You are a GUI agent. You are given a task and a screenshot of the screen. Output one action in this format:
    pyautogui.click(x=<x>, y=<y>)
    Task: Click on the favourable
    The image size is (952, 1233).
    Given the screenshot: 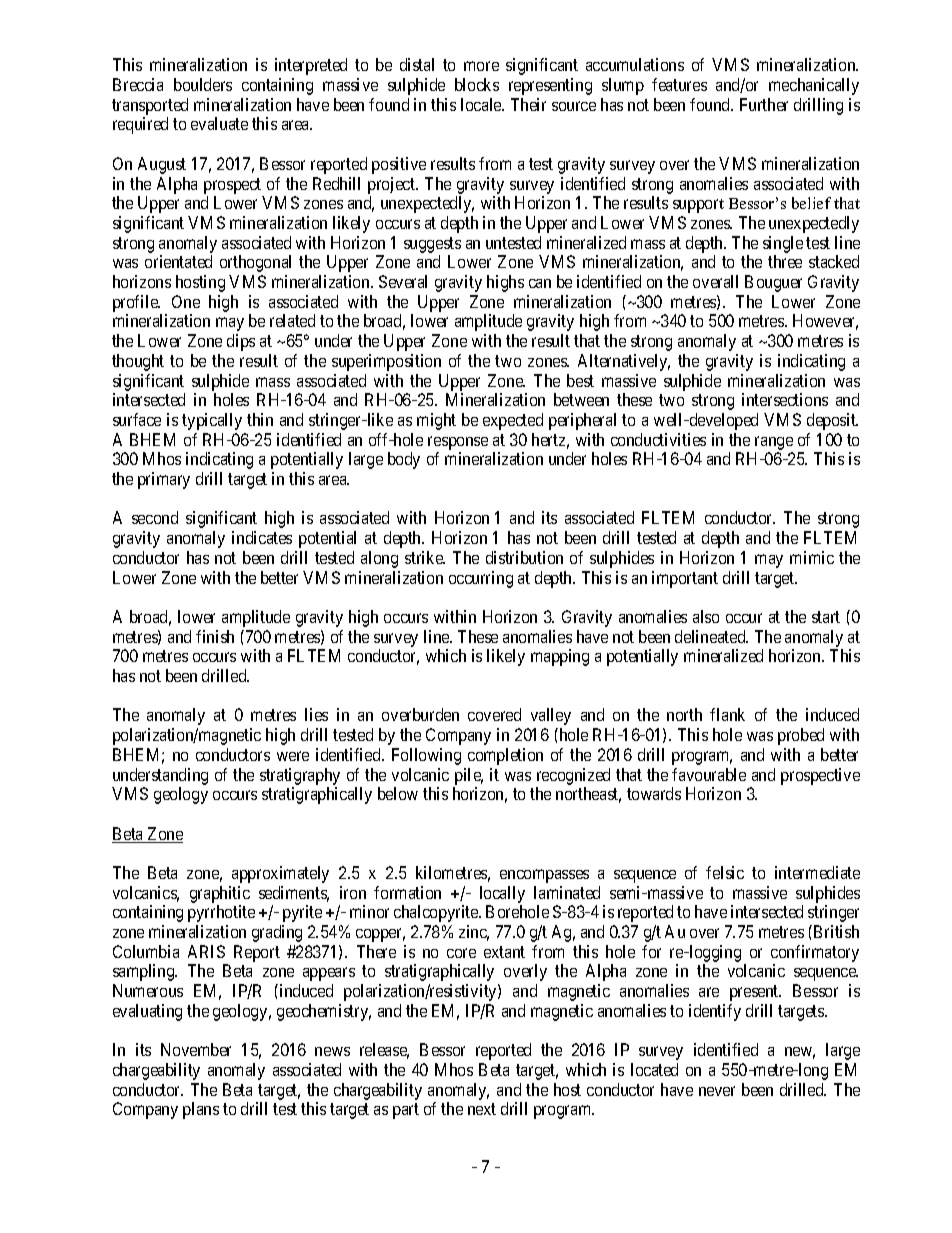 What is the action you would take?
    pyautogui.click(x=709, y=774)
